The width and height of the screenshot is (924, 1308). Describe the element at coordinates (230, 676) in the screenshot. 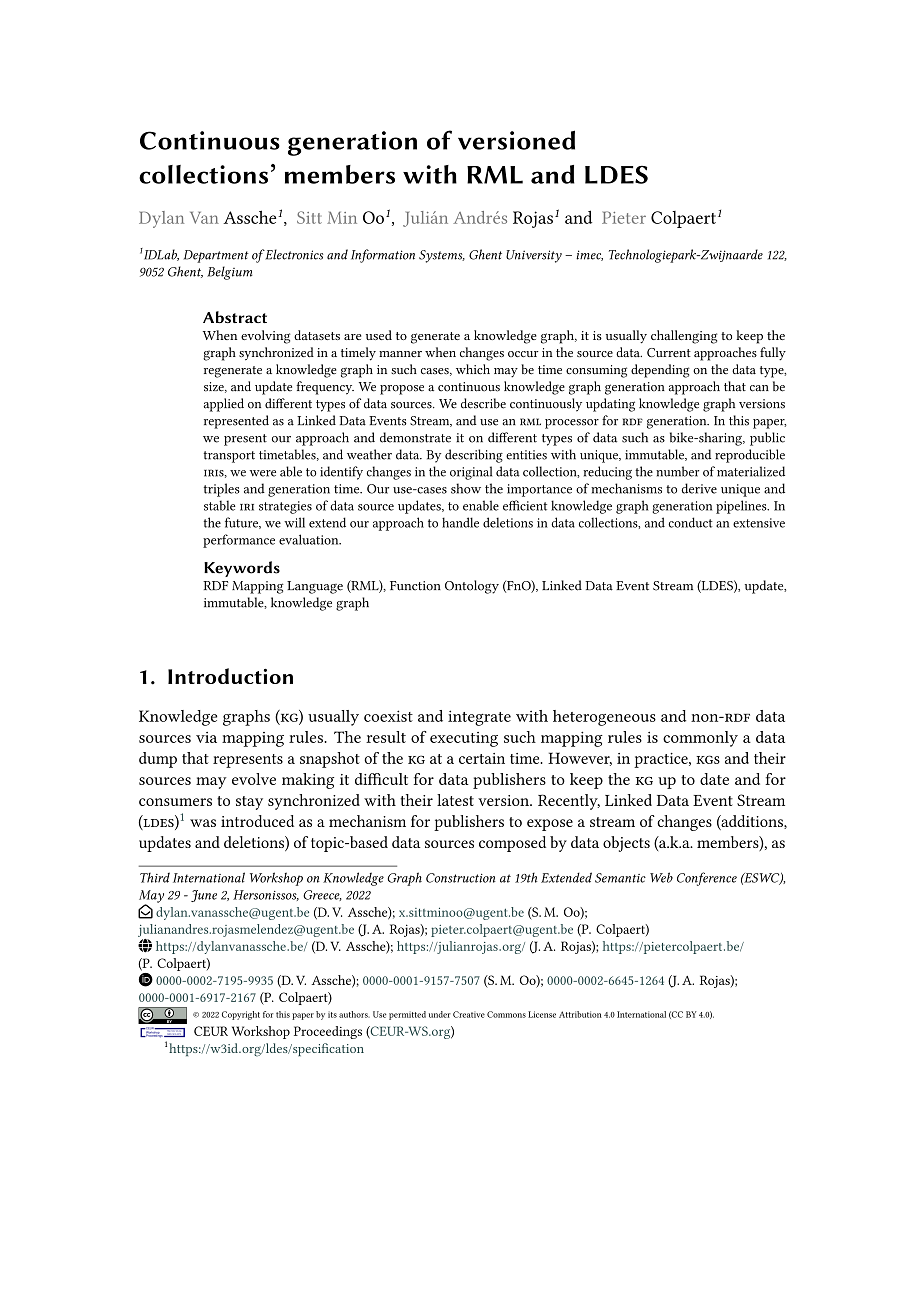

I see `Introduction` at that location.
